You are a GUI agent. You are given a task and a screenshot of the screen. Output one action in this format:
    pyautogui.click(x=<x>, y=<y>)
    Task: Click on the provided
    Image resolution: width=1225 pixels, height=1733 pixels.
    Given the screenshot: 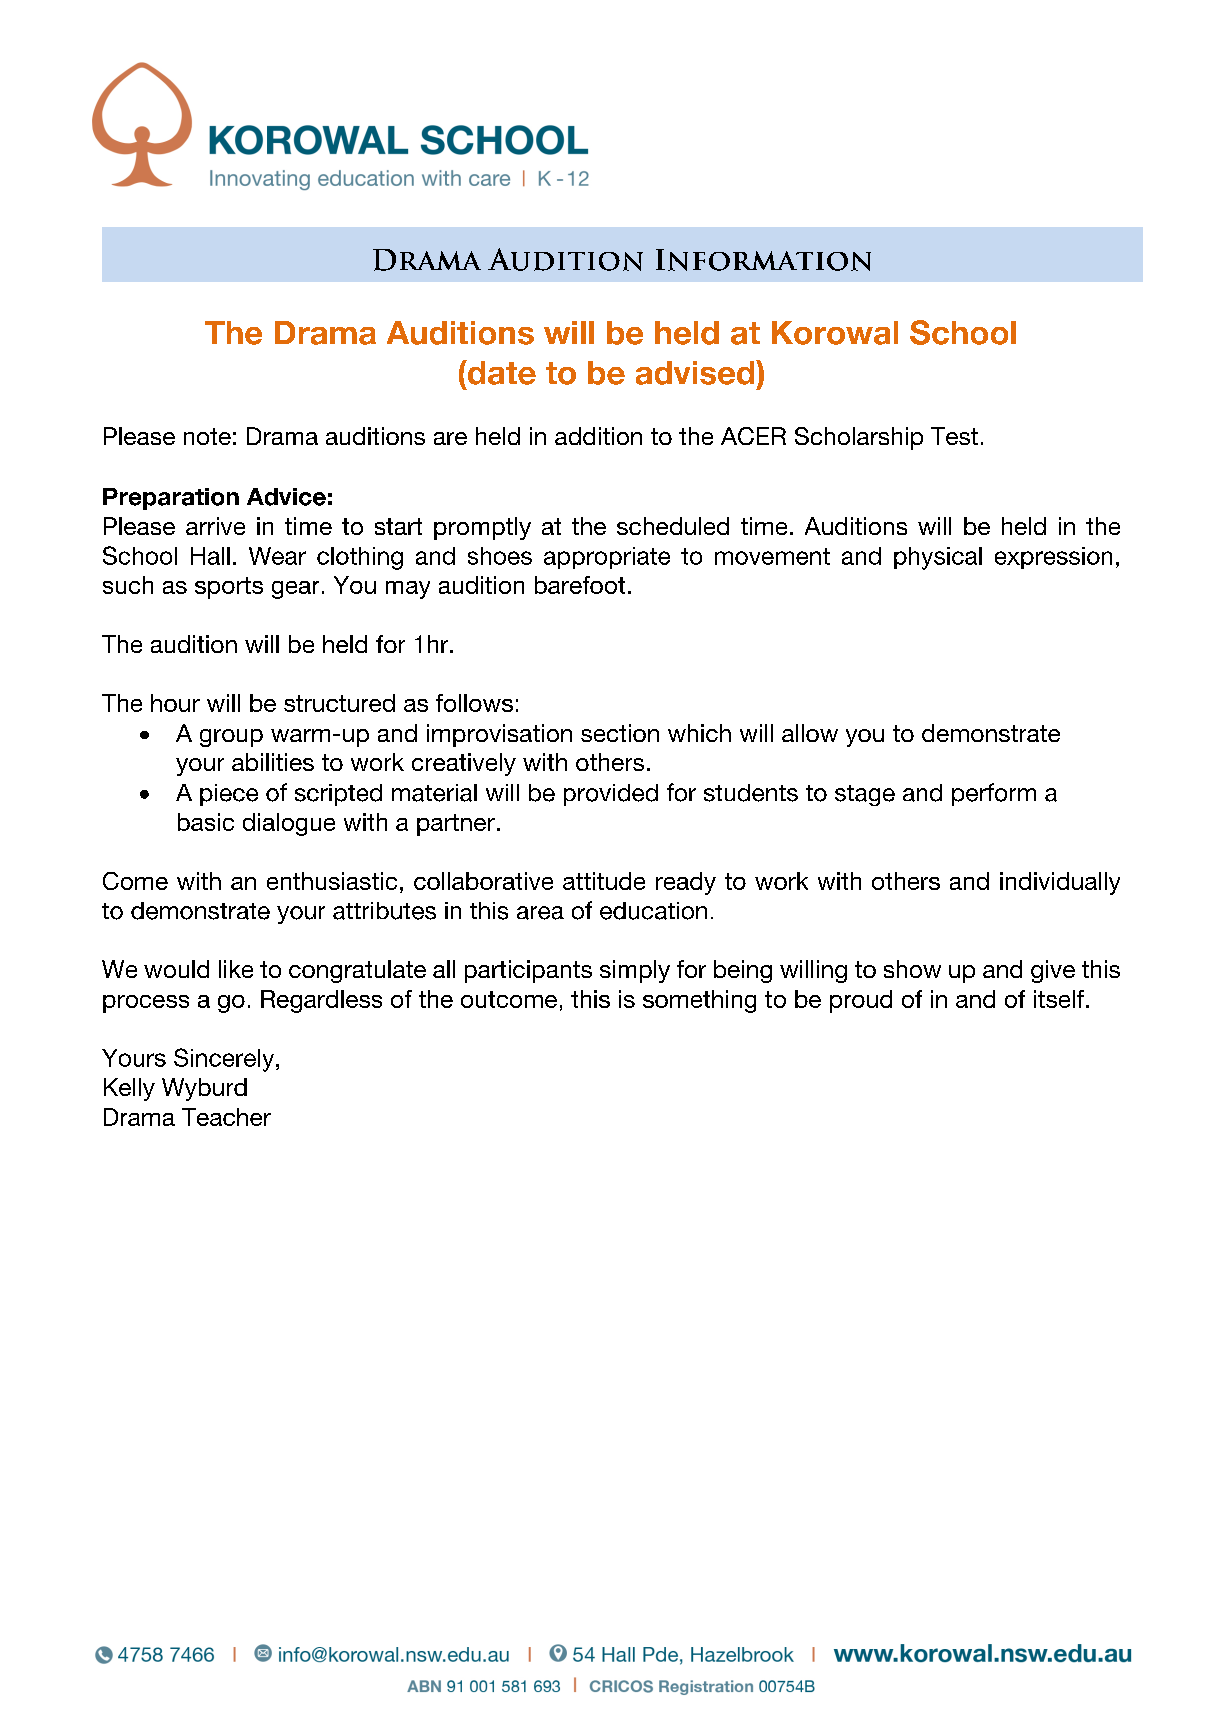 What is the action you would take?
    pyautogui.click(x=611, y=795)
